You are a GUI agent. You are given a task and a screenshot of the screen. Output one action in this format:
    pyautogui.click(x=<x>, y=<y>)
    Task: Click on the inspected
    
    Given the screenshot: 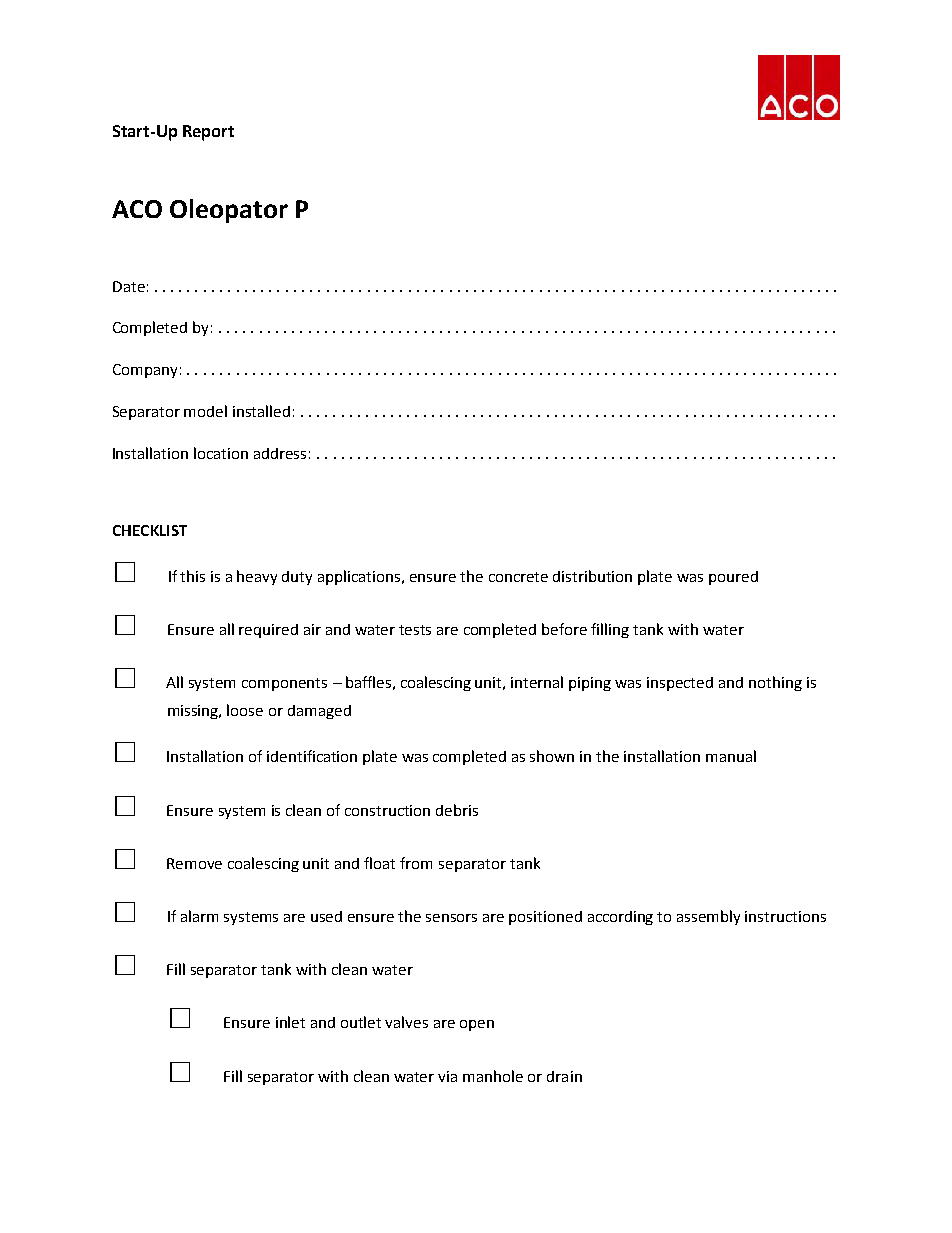 What is the action you would take?
    pyautogui.click(x=680, y=684)
